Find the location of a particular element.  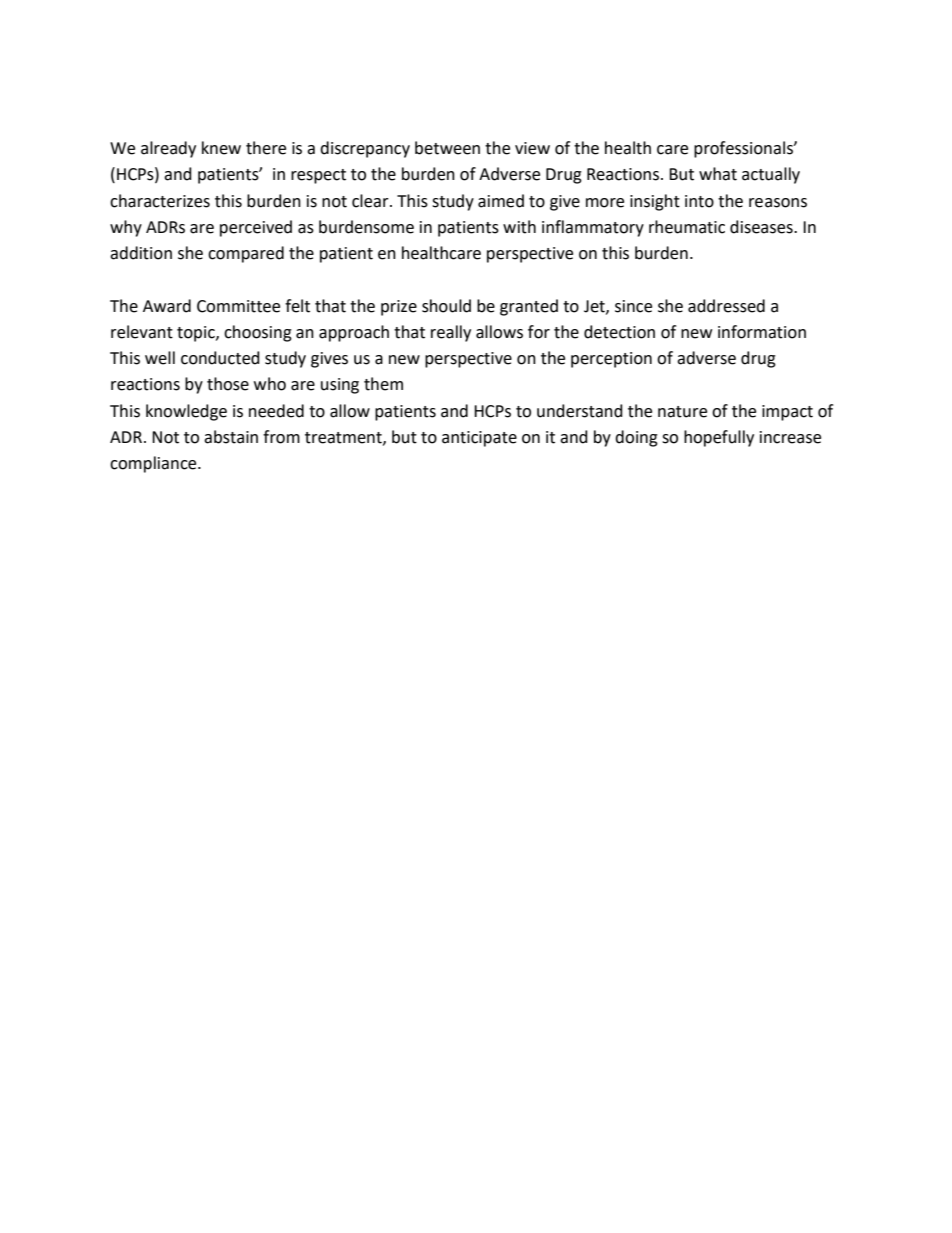

compared is located at coordinates (246, 254).
